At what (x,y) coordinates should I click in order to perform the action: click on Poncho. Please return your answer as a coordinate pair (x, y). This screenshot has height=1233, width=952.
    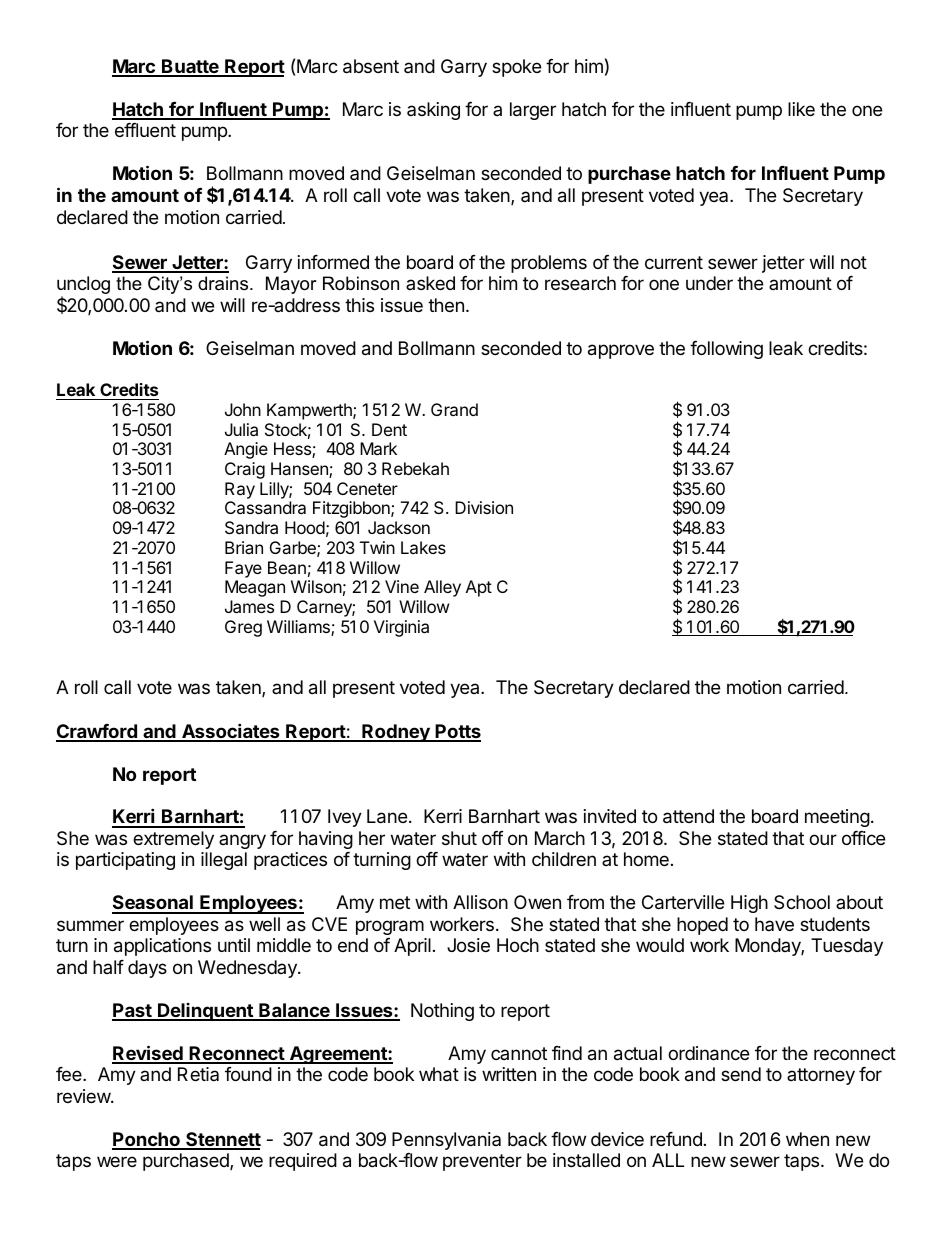
    Looking at the image, I should click on (147, 1140).
